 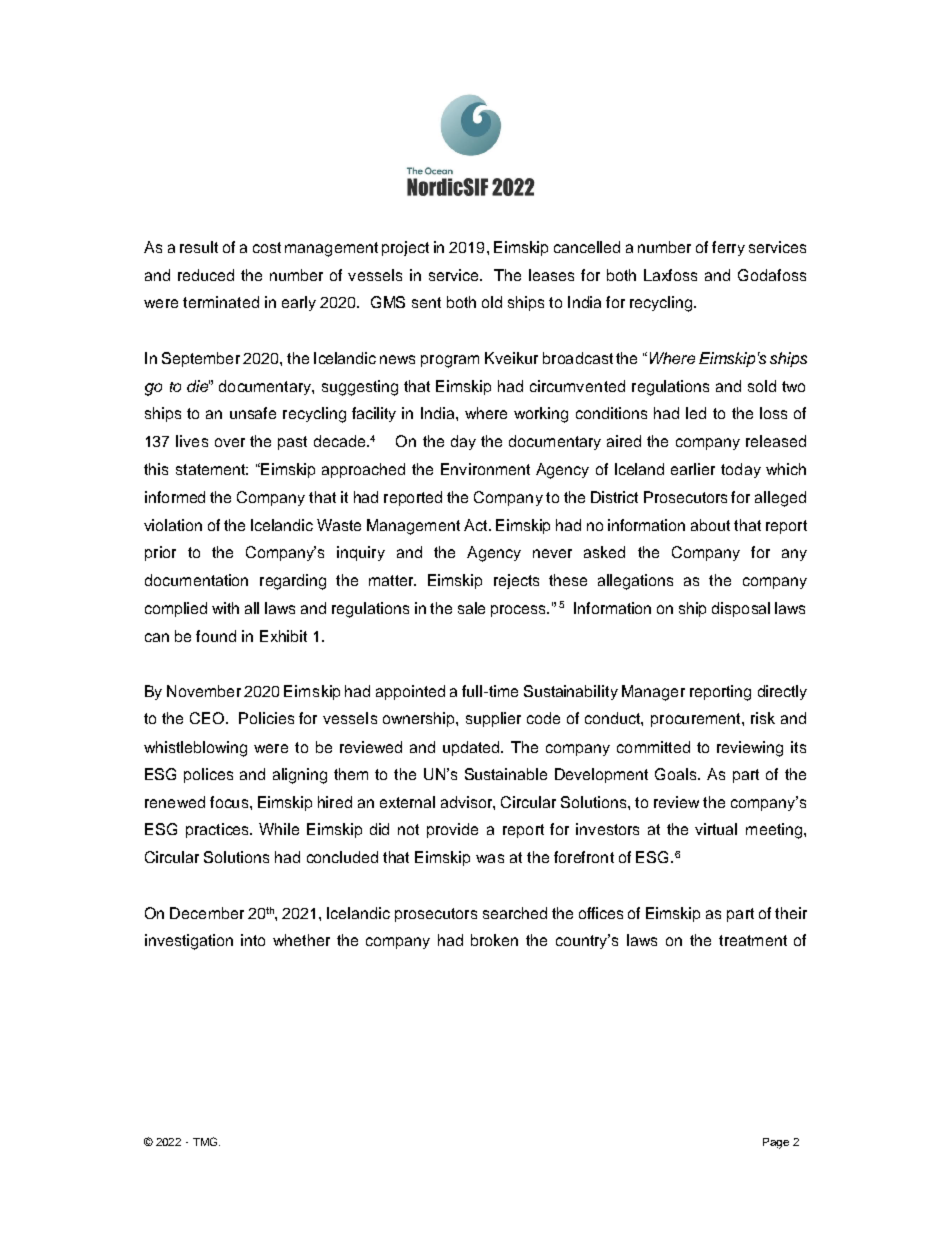 I want to click on ferry, so click(x=728, y=248).
